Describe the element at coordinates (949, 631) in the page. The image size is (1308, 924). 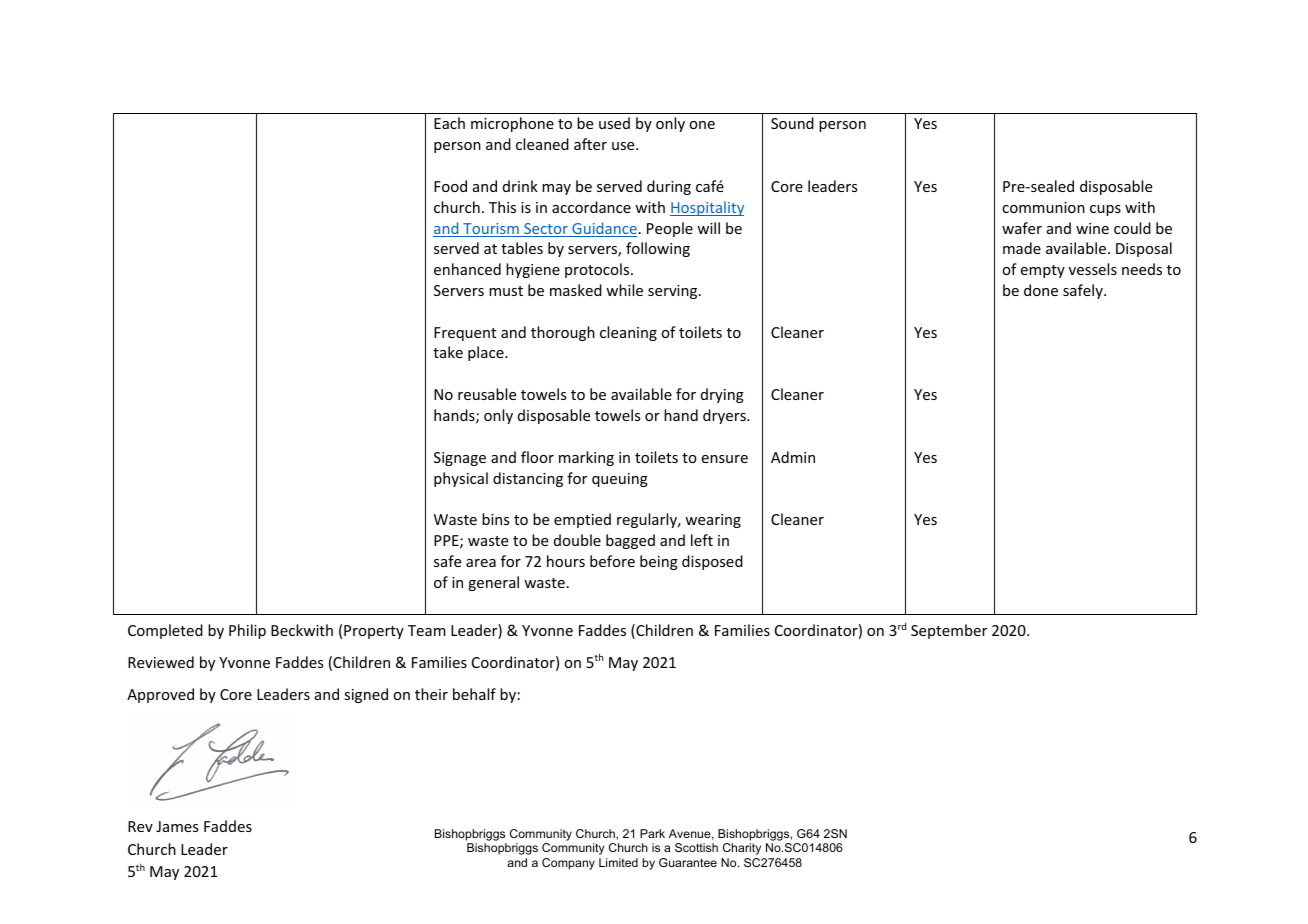
I see `September` at that location.
